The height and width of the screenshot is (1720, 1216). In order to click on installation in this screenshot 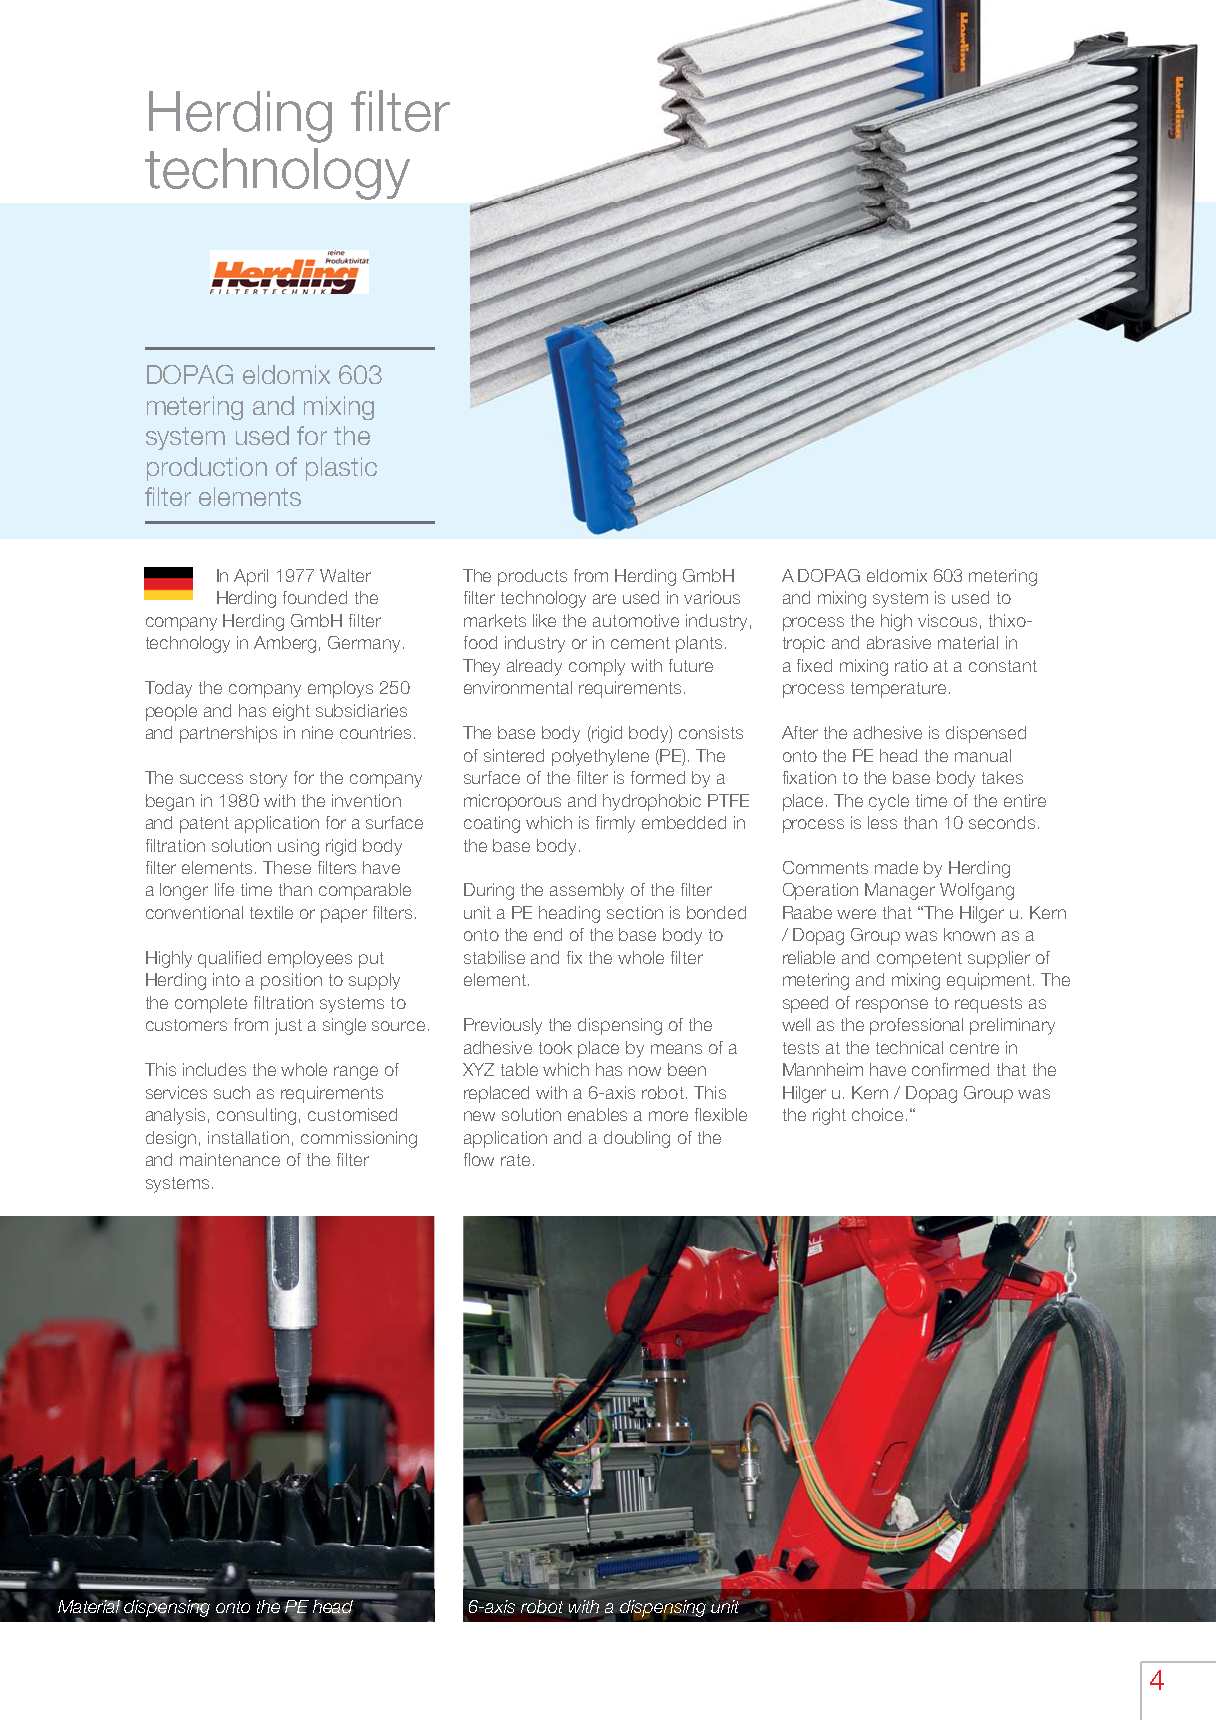, I will do `click(248, 1137)`.
